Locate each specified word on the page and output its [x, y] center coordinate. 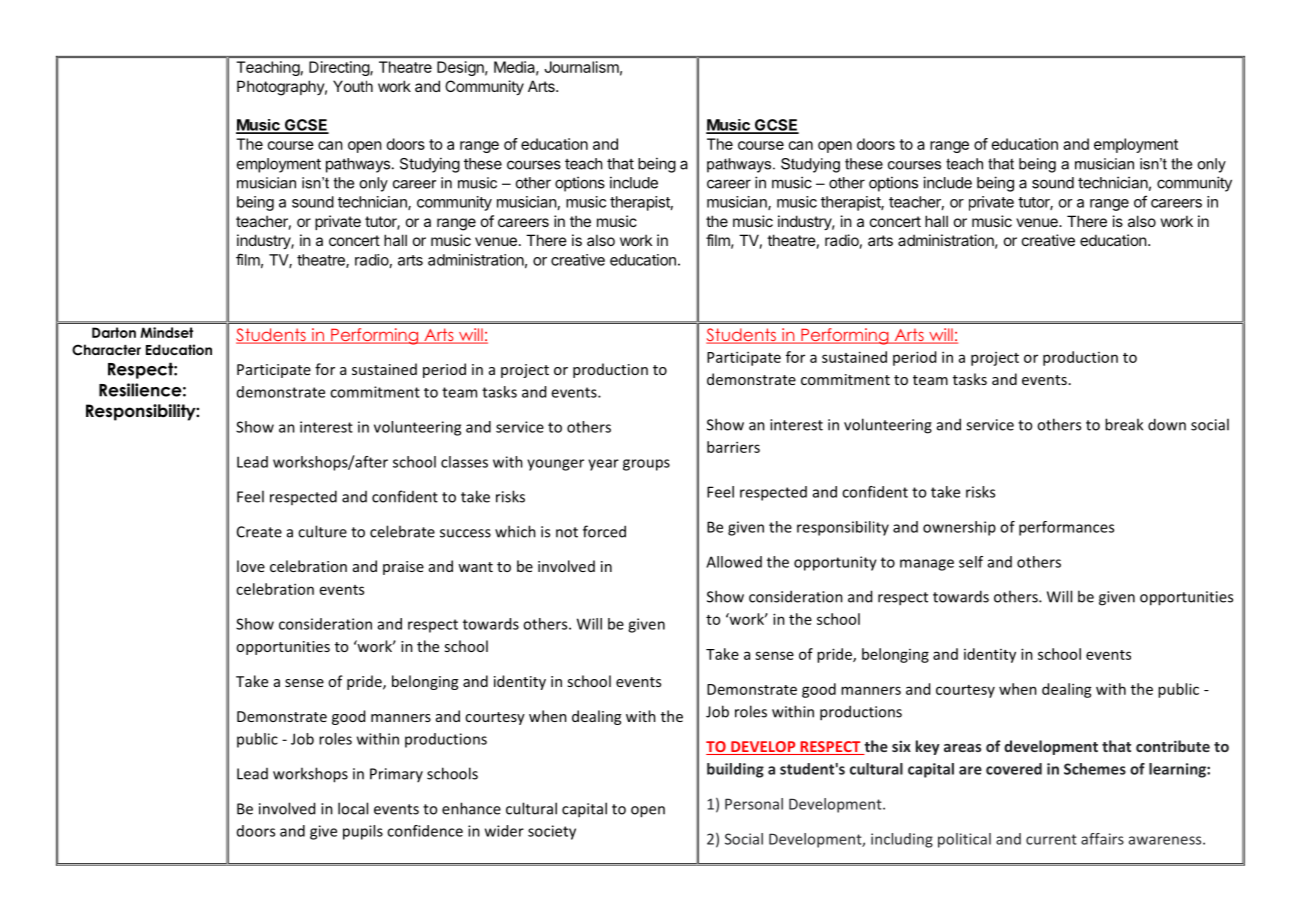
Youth [353, 86]
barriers [733, 447]
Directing [340, 68]
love [251, 566]
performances [1066, 528]
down [1167, 424]
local [353, 808]
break [1124, 424]
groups [646, 465]
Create [259, 532]
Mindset [166, 332]
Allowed [734, 562]
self [971, 562]
